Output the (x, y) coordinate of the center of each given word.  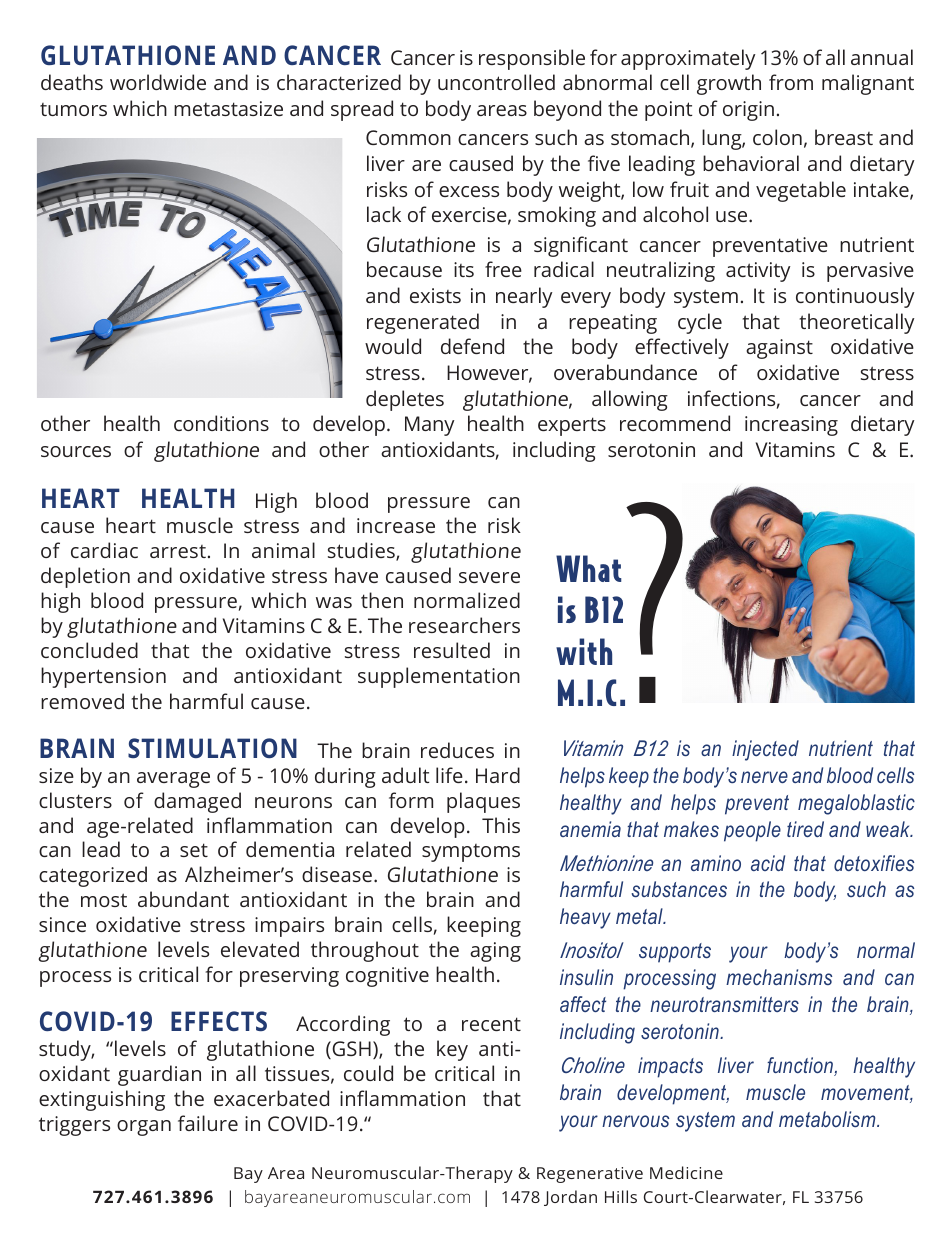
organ (144, 1128)
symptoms (471, 853)
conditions (221, 423)
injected (765, 750)
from (791, 82)
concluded (89, 650)
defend (472, 346)
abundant (183, 899)
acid (768, 863)
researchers (464, 625)
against (779, 349)
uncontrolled (496, 82)
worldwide (158, 82)
